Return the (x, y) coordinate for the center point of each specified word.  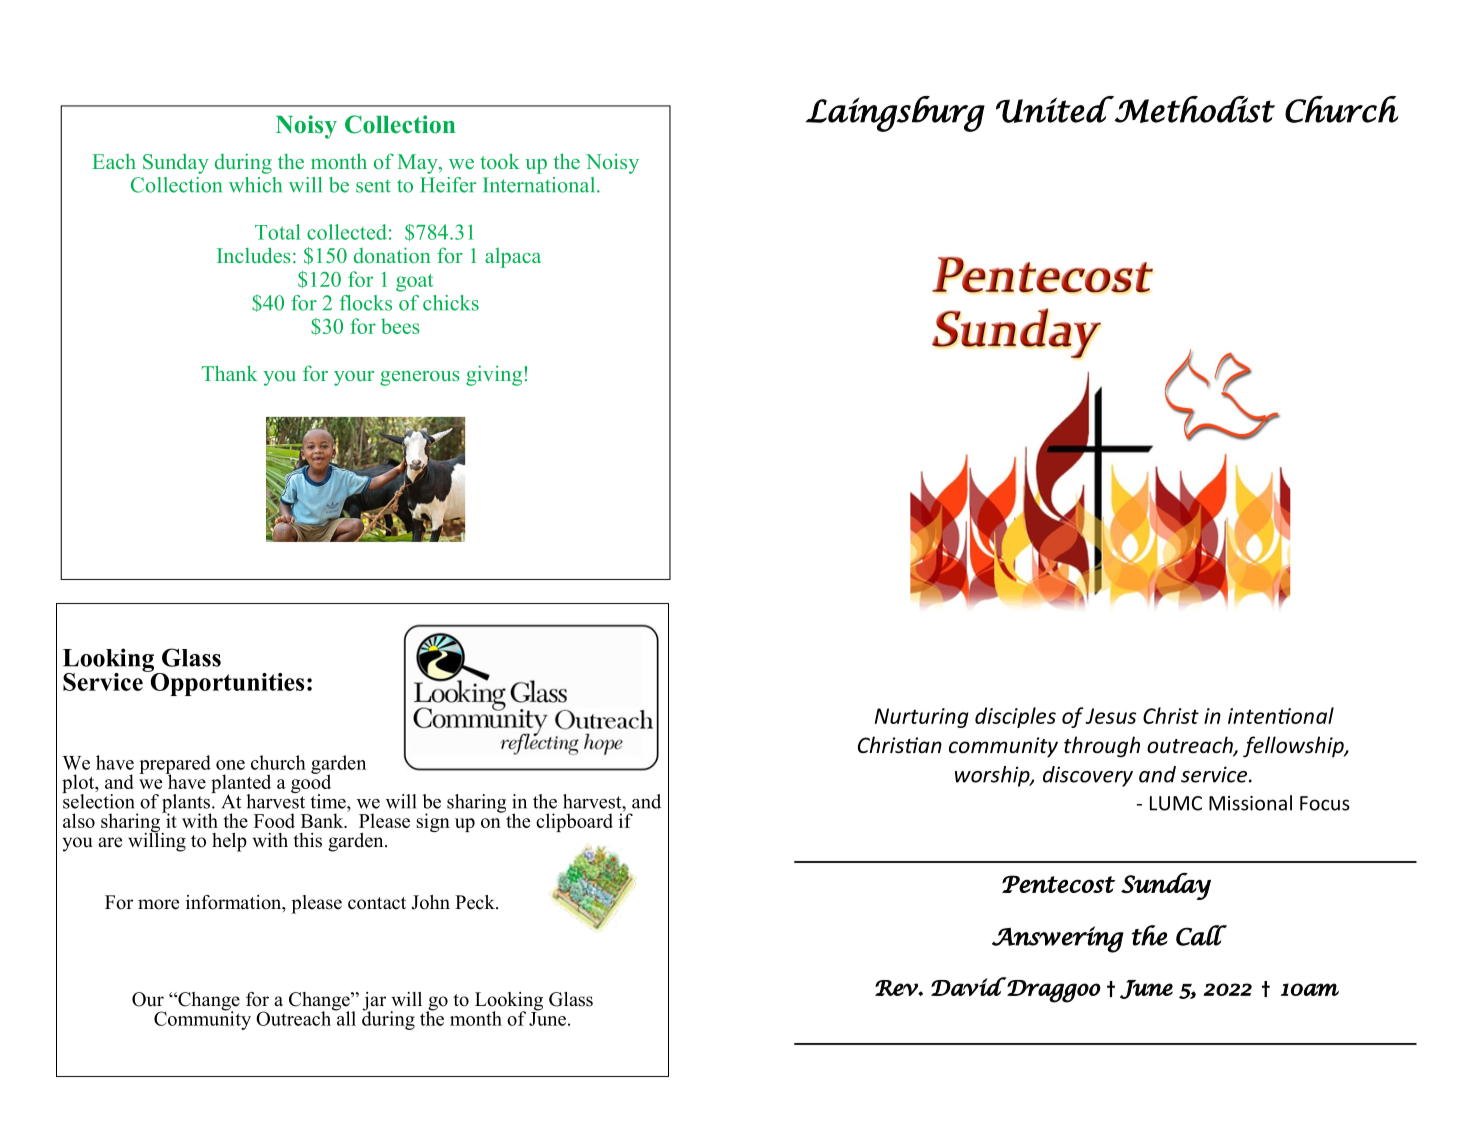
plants (187, 803)
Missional (1250, 803)
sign (433, 822)
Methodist (1194, 109)
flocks (366, 303)
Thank (230, 373)
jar (374, 1002)
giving (494, 375)
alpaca (513, 258)
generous (420, 378)
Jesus (1111, 716)
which (255, 185)
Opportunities (226, 683)
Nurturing (922, 718)
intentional (1281, 715)
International (540, 185)
